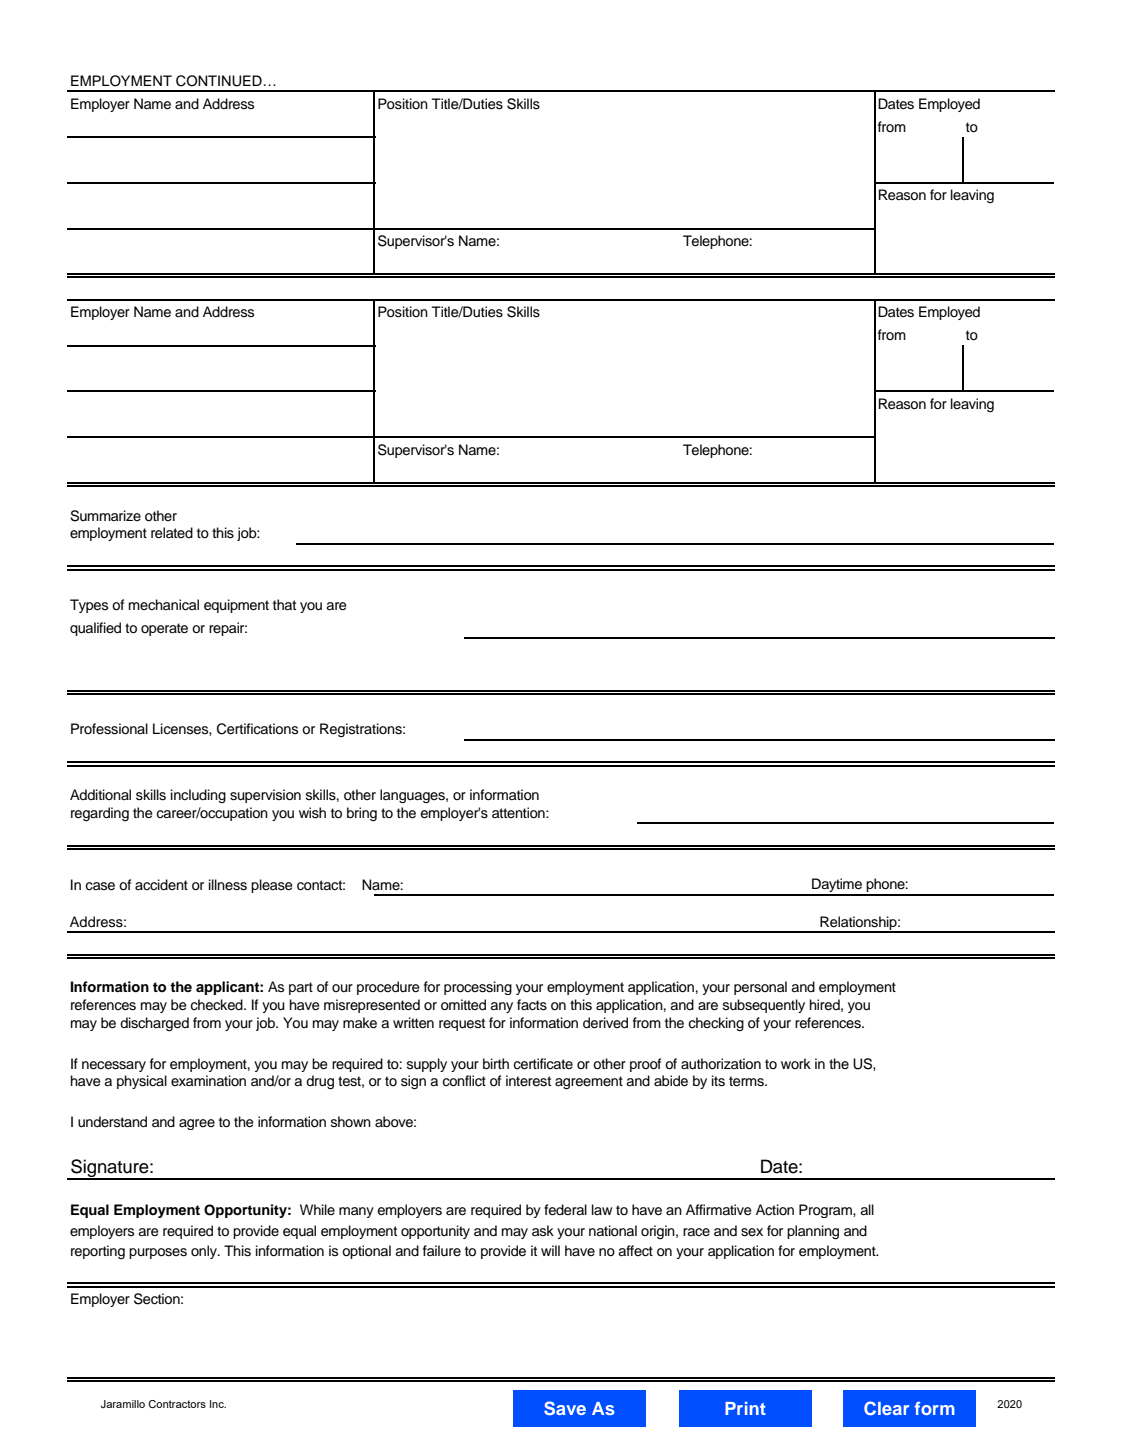 This screenshot has height=1453, width=1123. I want to click on checked, so click(217, 1005).
